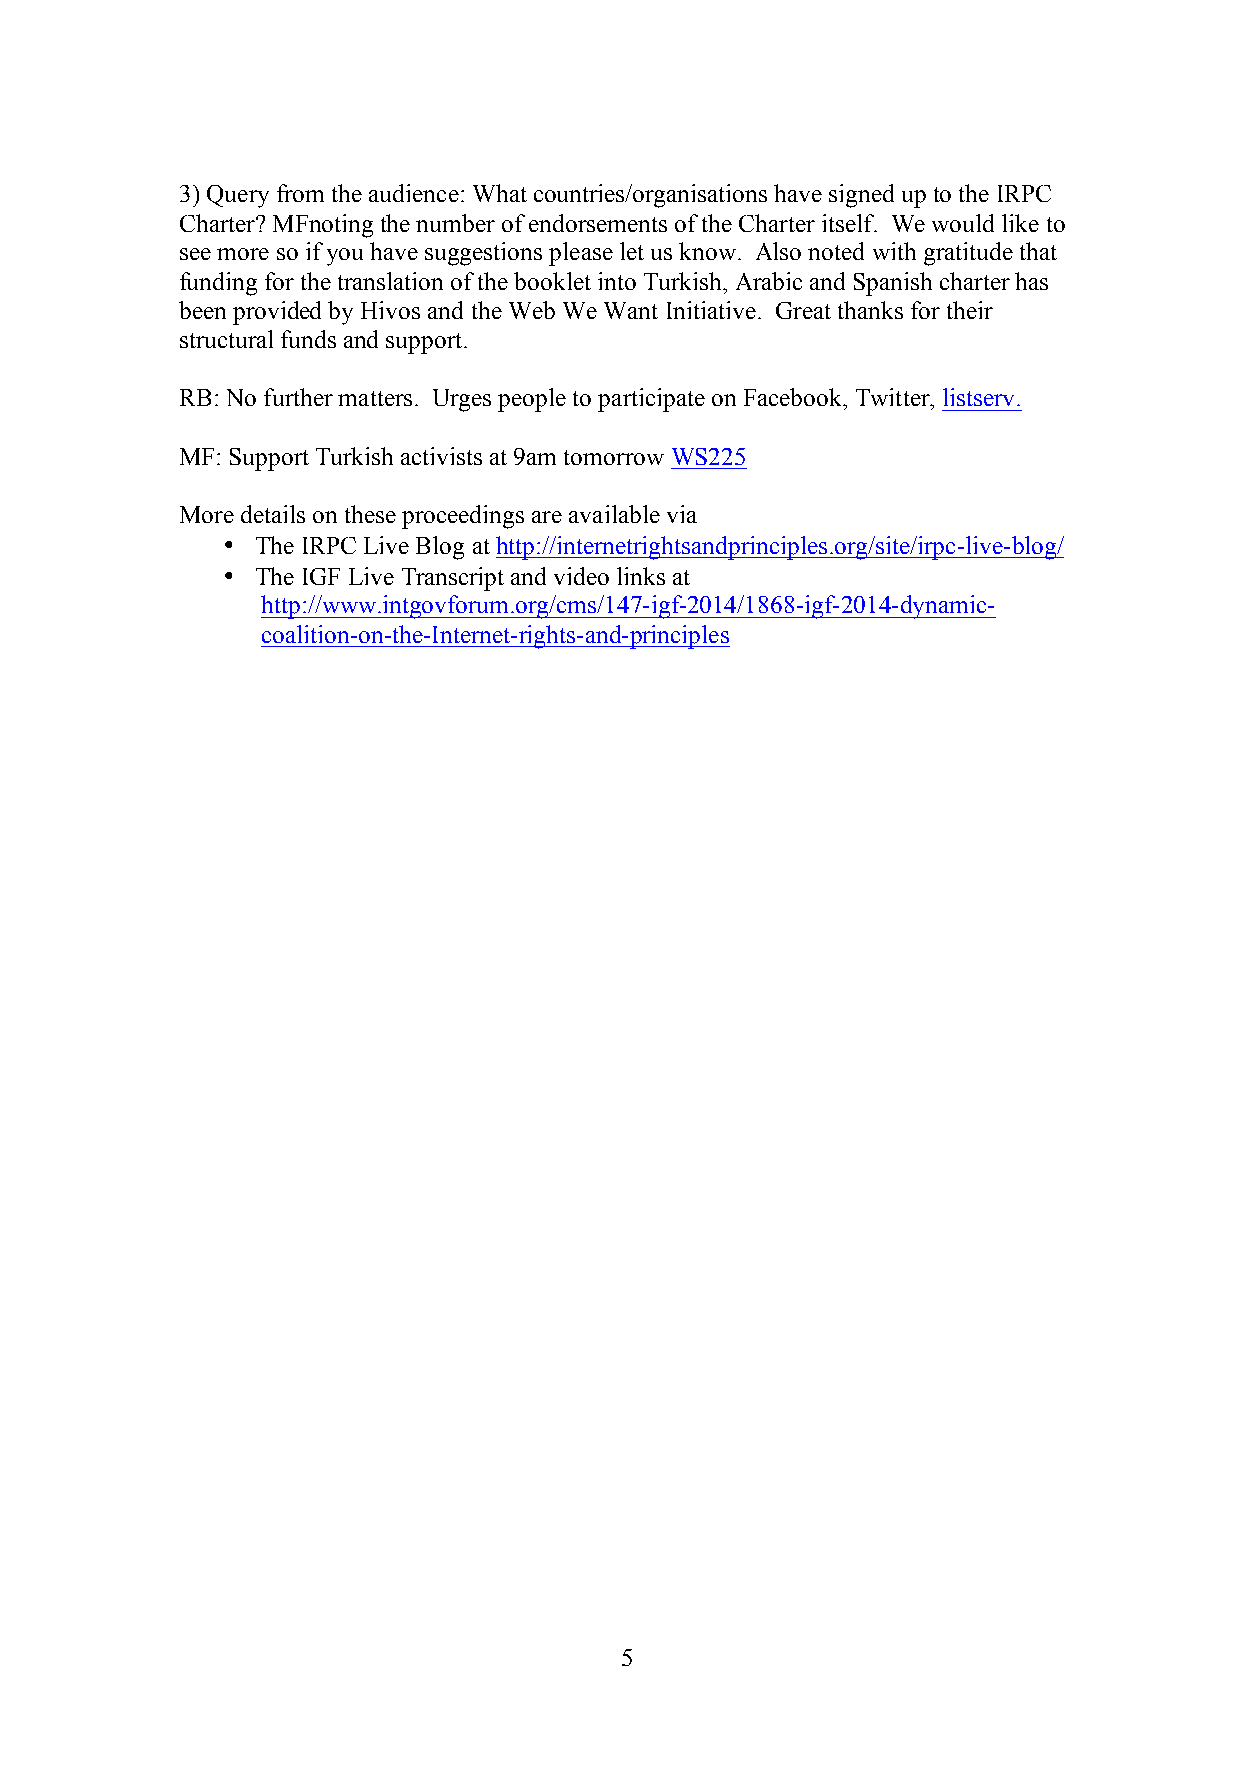  Describe the element at coordinates (978, 397) in the screenshot. I see `listserv` at that location.
